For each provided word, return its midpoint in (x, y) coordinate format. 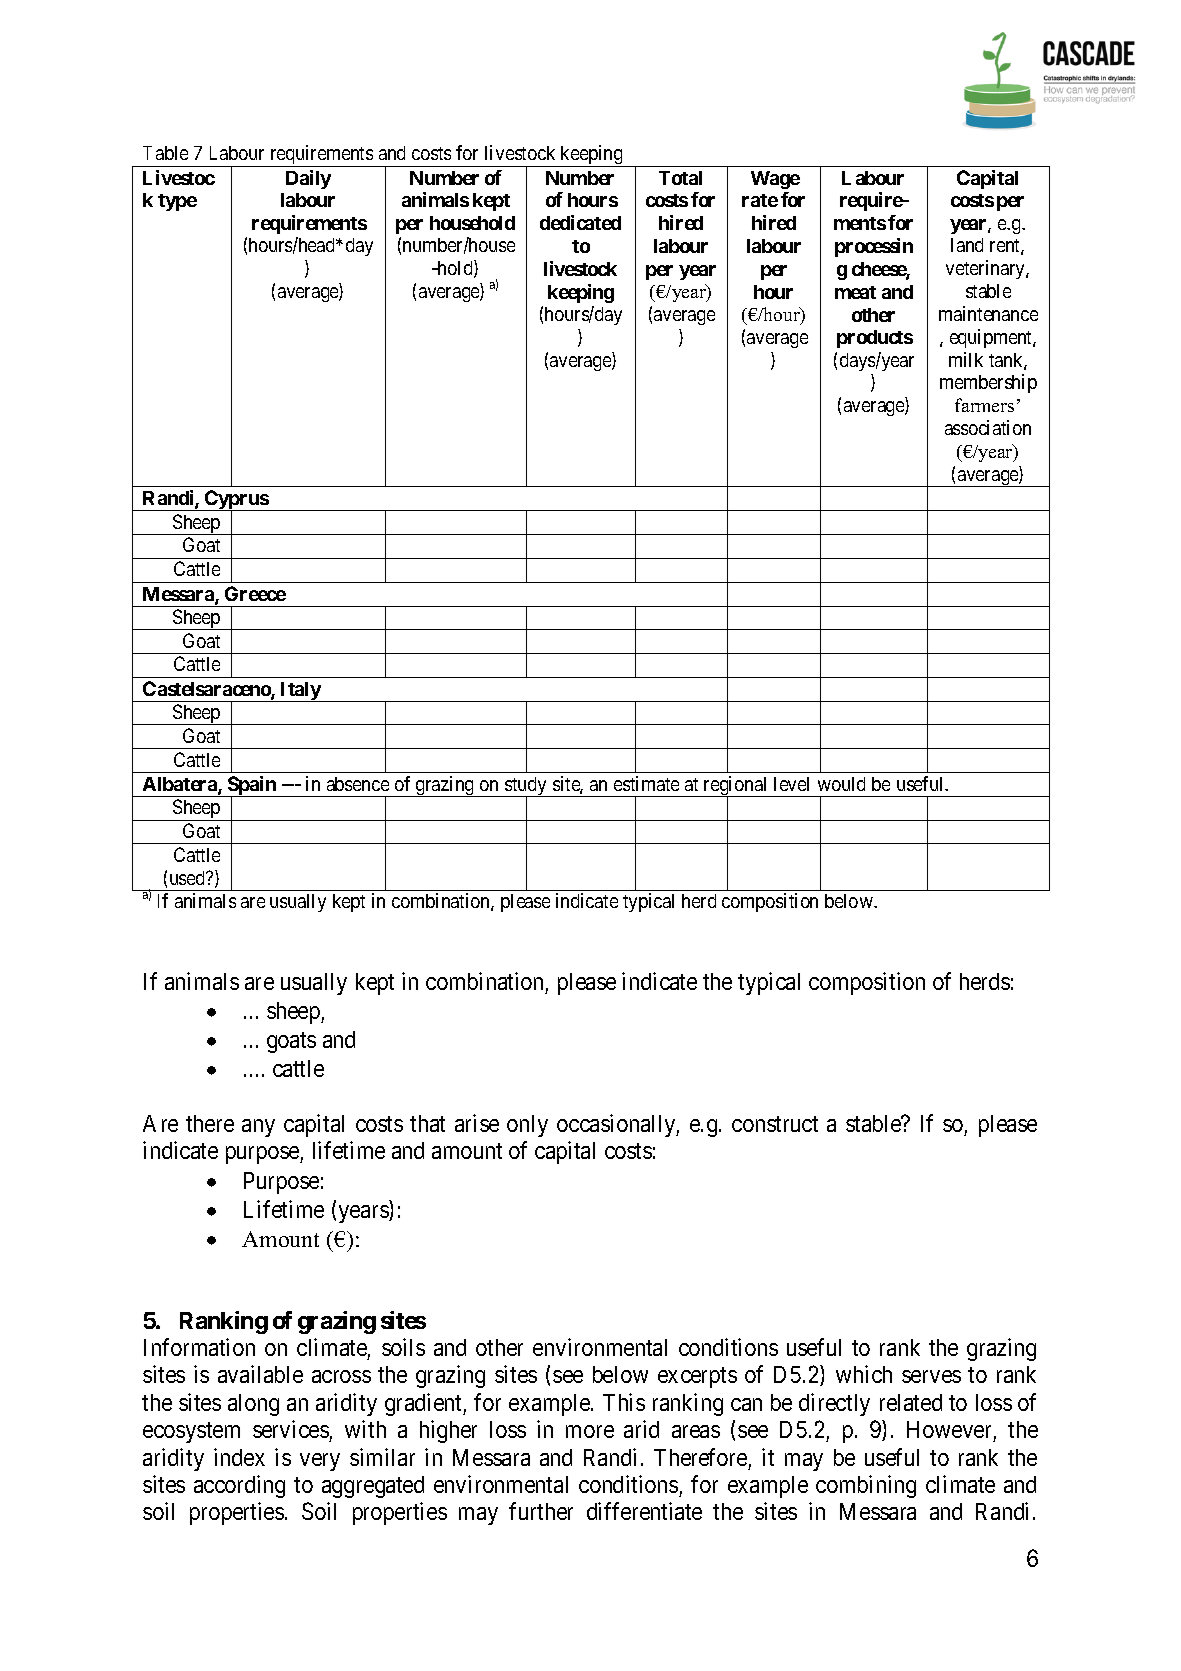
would (841, 784)
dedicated (580, 222)
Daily (308, 179)
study (526, 787)
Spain (252, 787)
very (320, 1462)
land (967, 245)
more (590, 1431)
